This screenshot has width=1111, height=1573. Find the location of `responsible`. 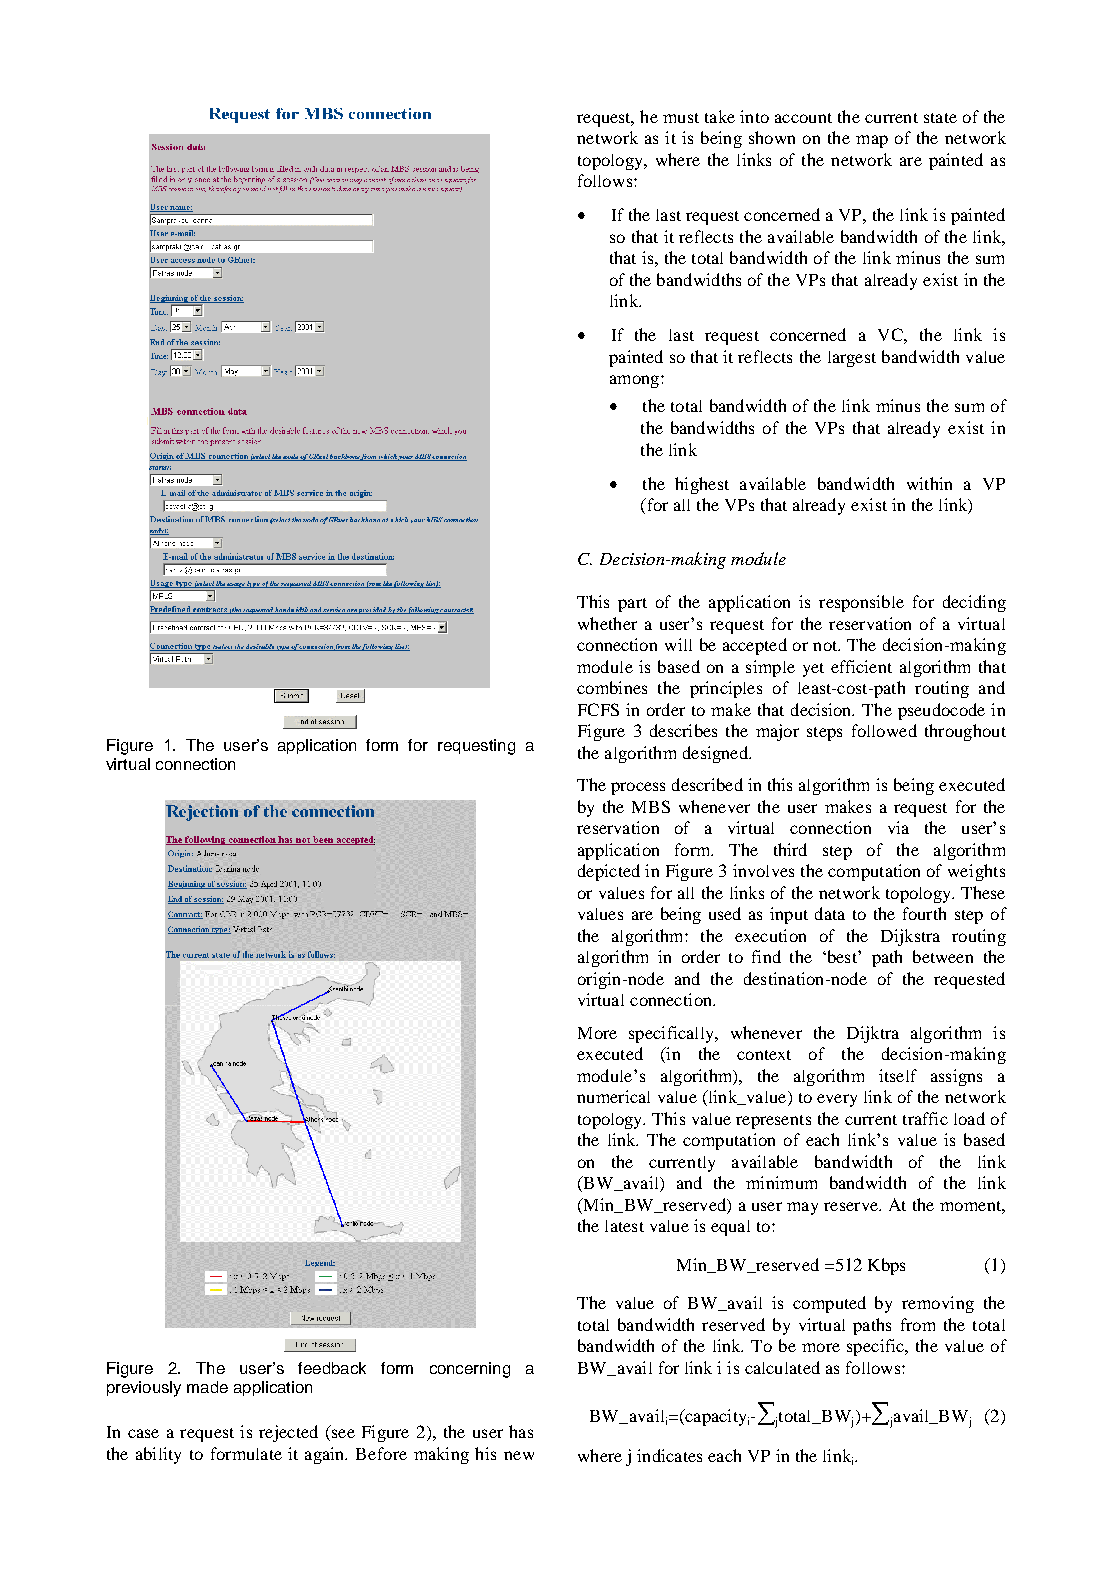

responsible is located at coordinates (861, 603).
